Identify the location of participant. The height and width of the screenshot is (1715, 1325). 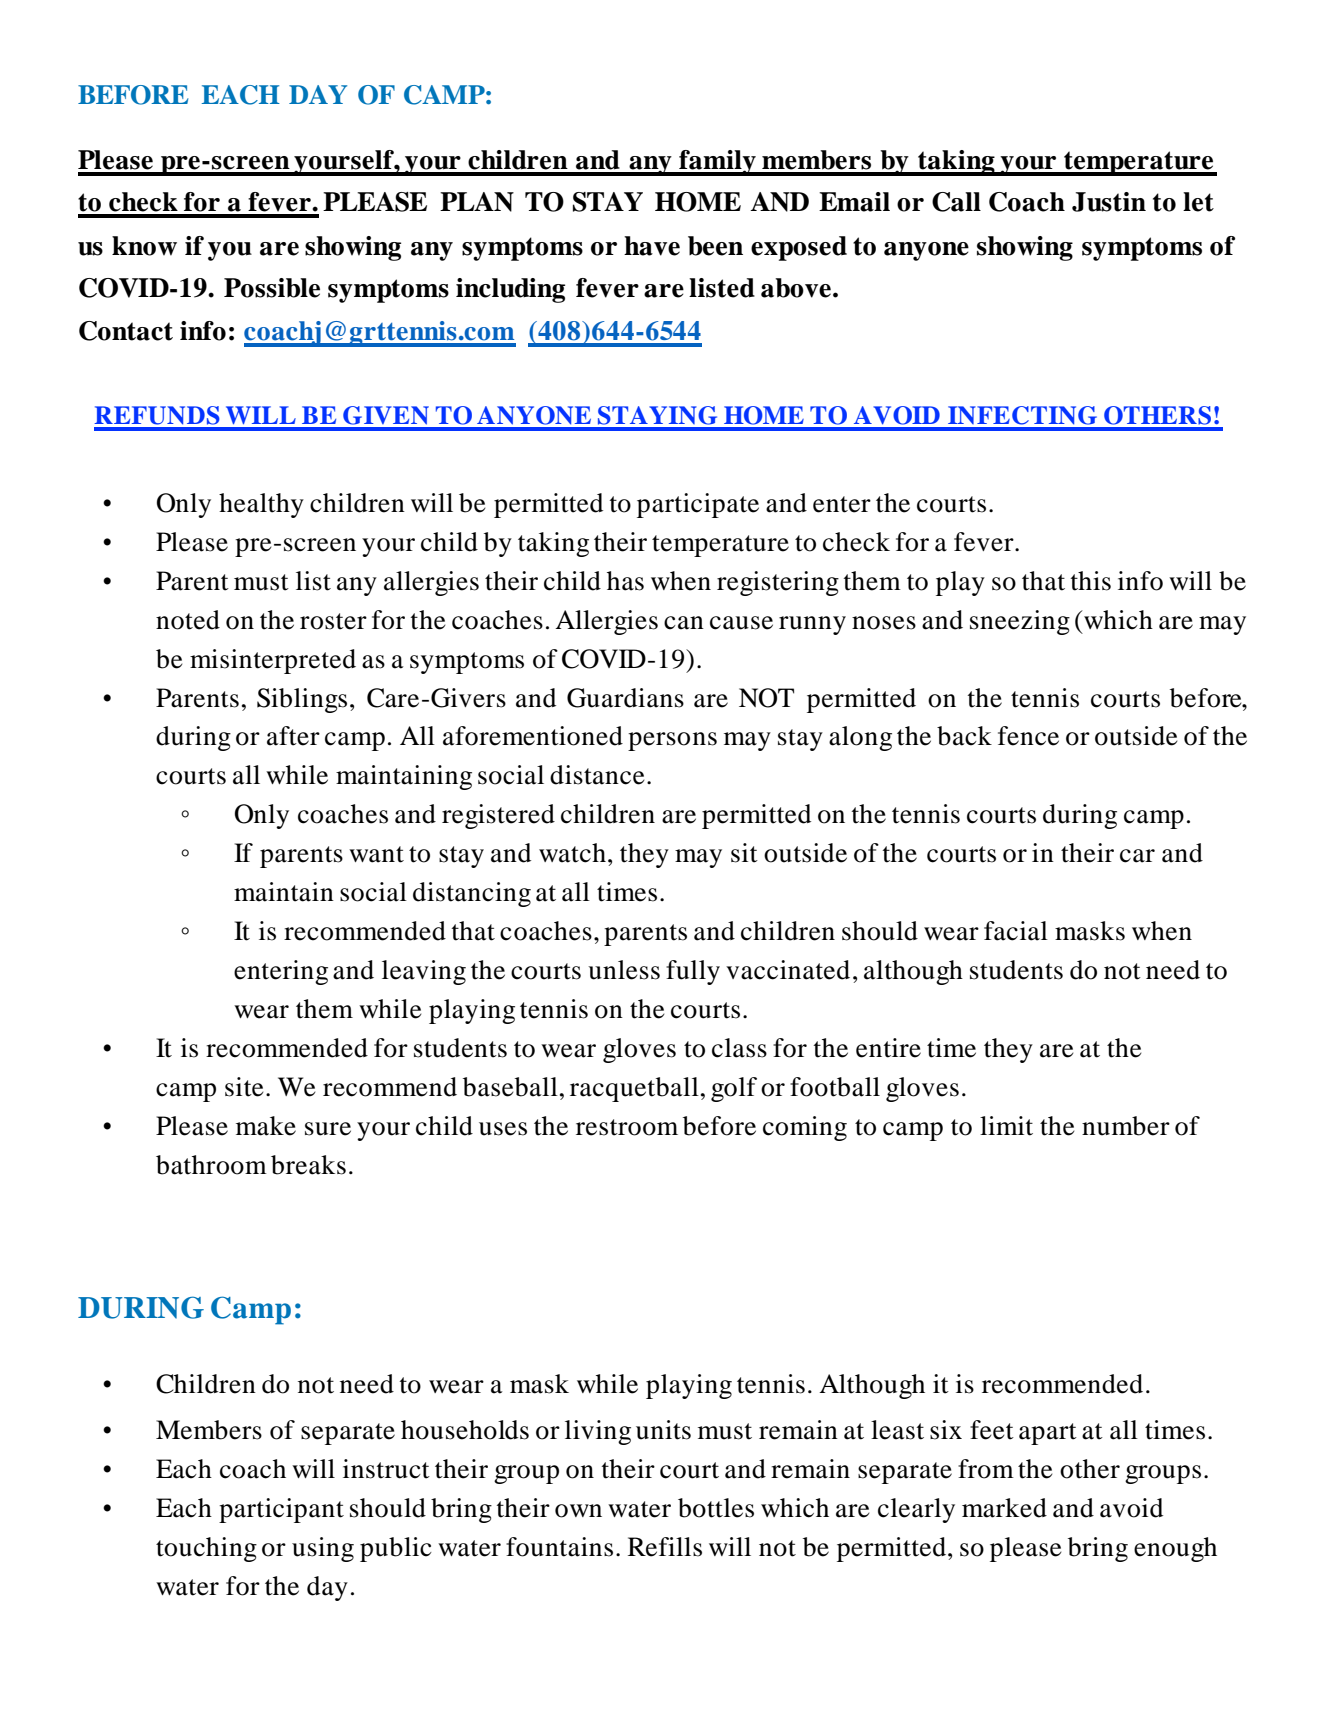
(281, 1510).
